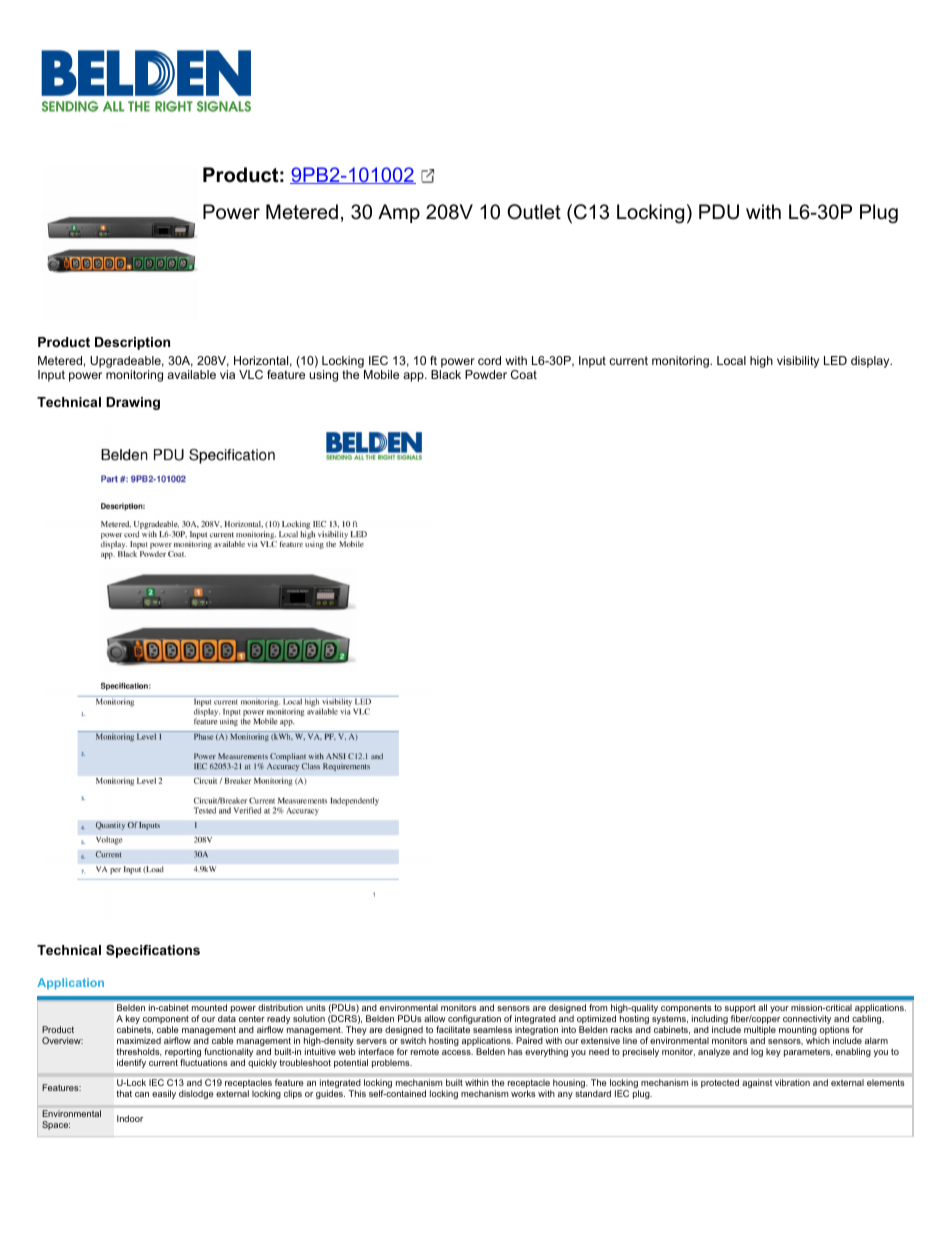 The height and width of the document is (1233, 952). I want to click on easily, so click(164, 1094).
